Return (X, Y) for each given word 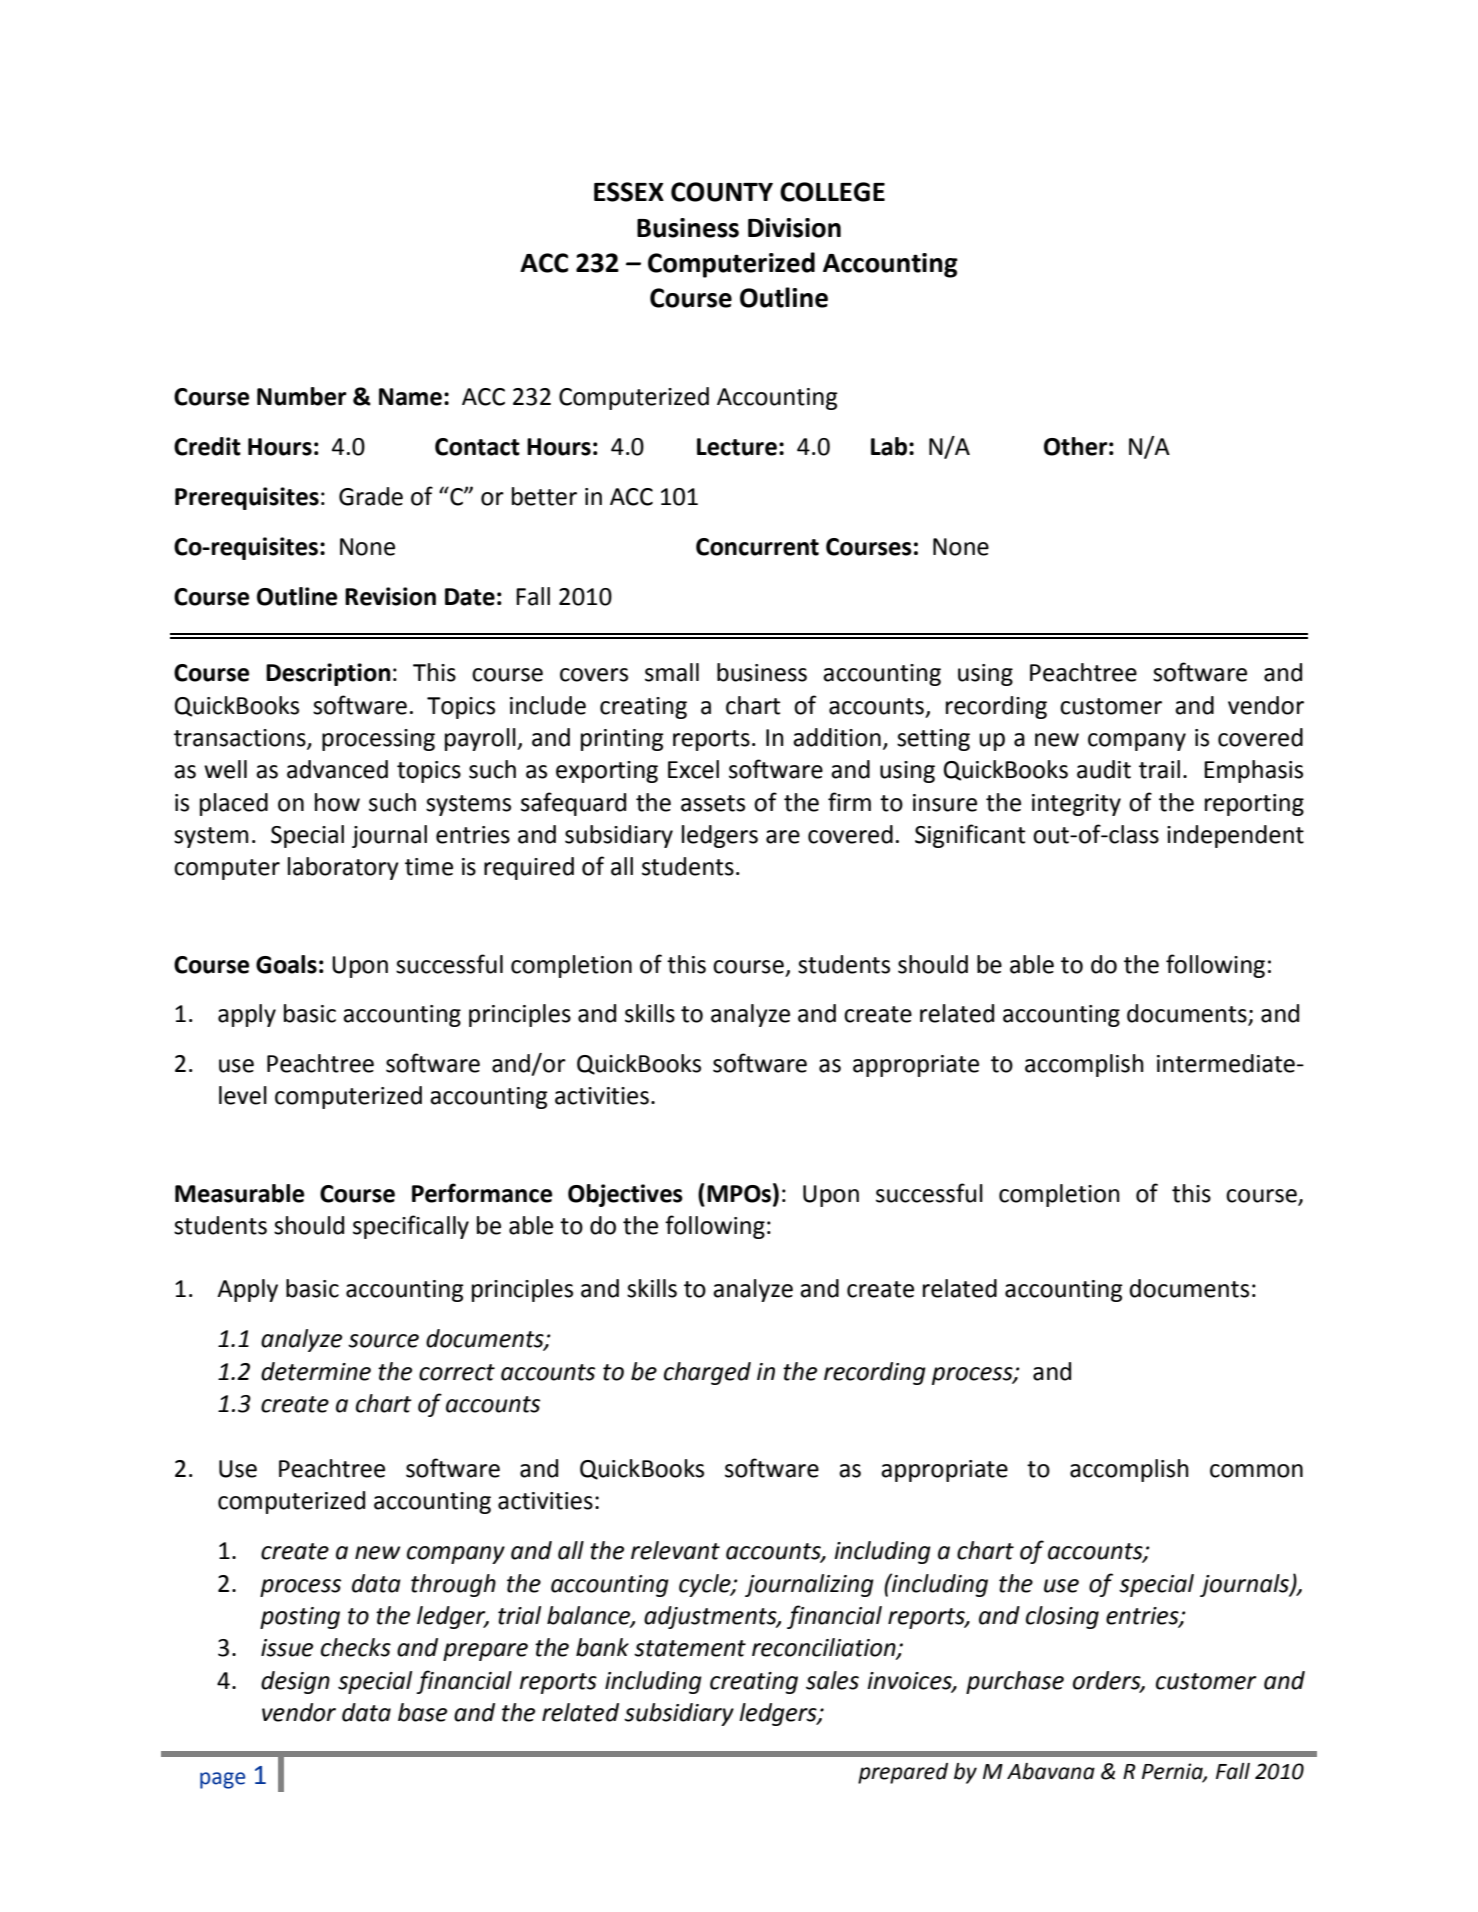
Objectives (625, 1195)
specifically (411, 1227)
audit (1104, 769)
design (295, 1682)
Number (302, 396)
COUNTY (722, 192)
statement (690, 1648)
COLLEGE (832, 192)
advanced (337, 769)
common (1256, 1471)
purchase (1015, 1682)
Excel (693, 769)
